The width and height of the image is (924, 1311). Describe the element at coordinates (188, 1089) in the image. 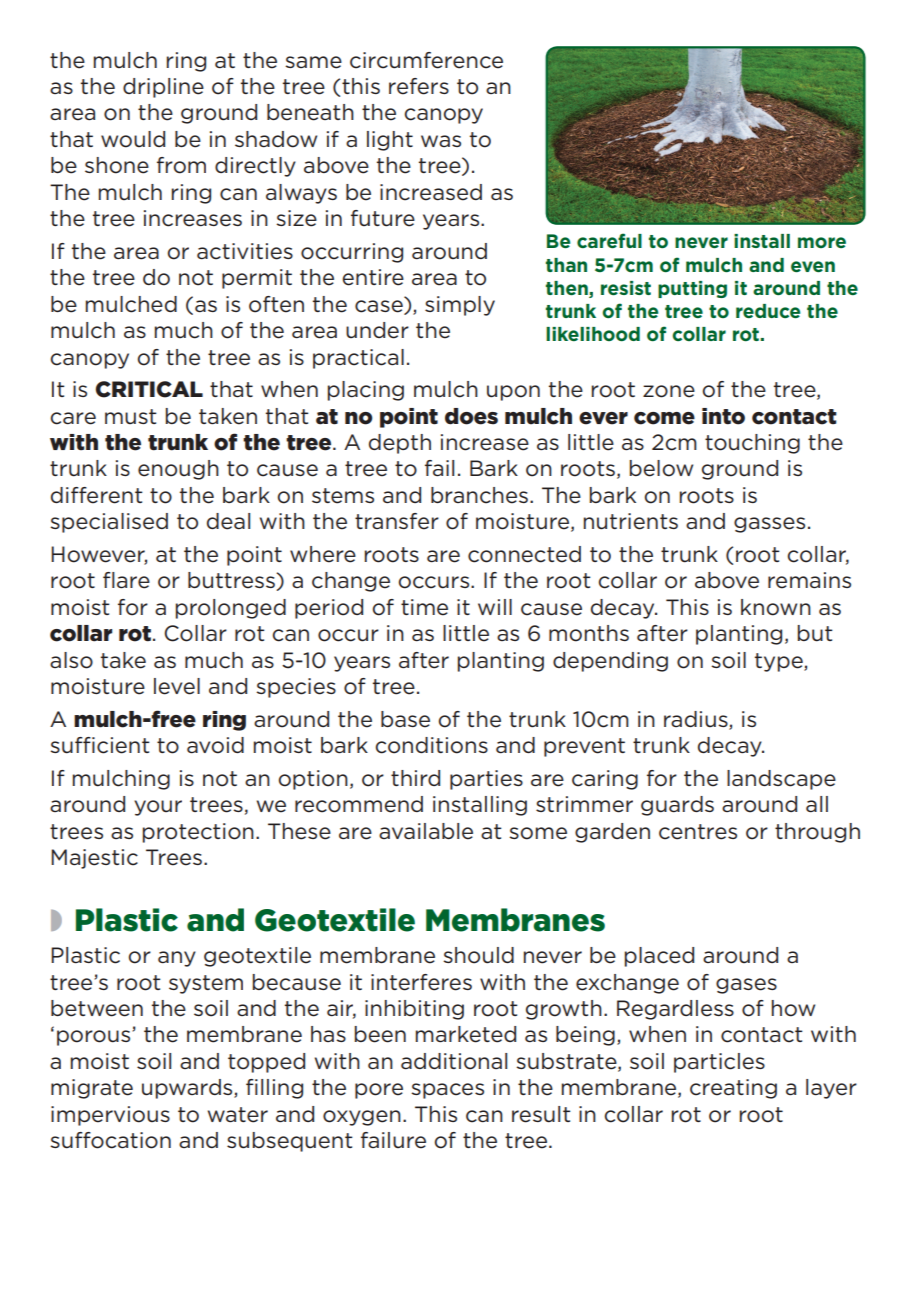

I see `upwards` at that location.
